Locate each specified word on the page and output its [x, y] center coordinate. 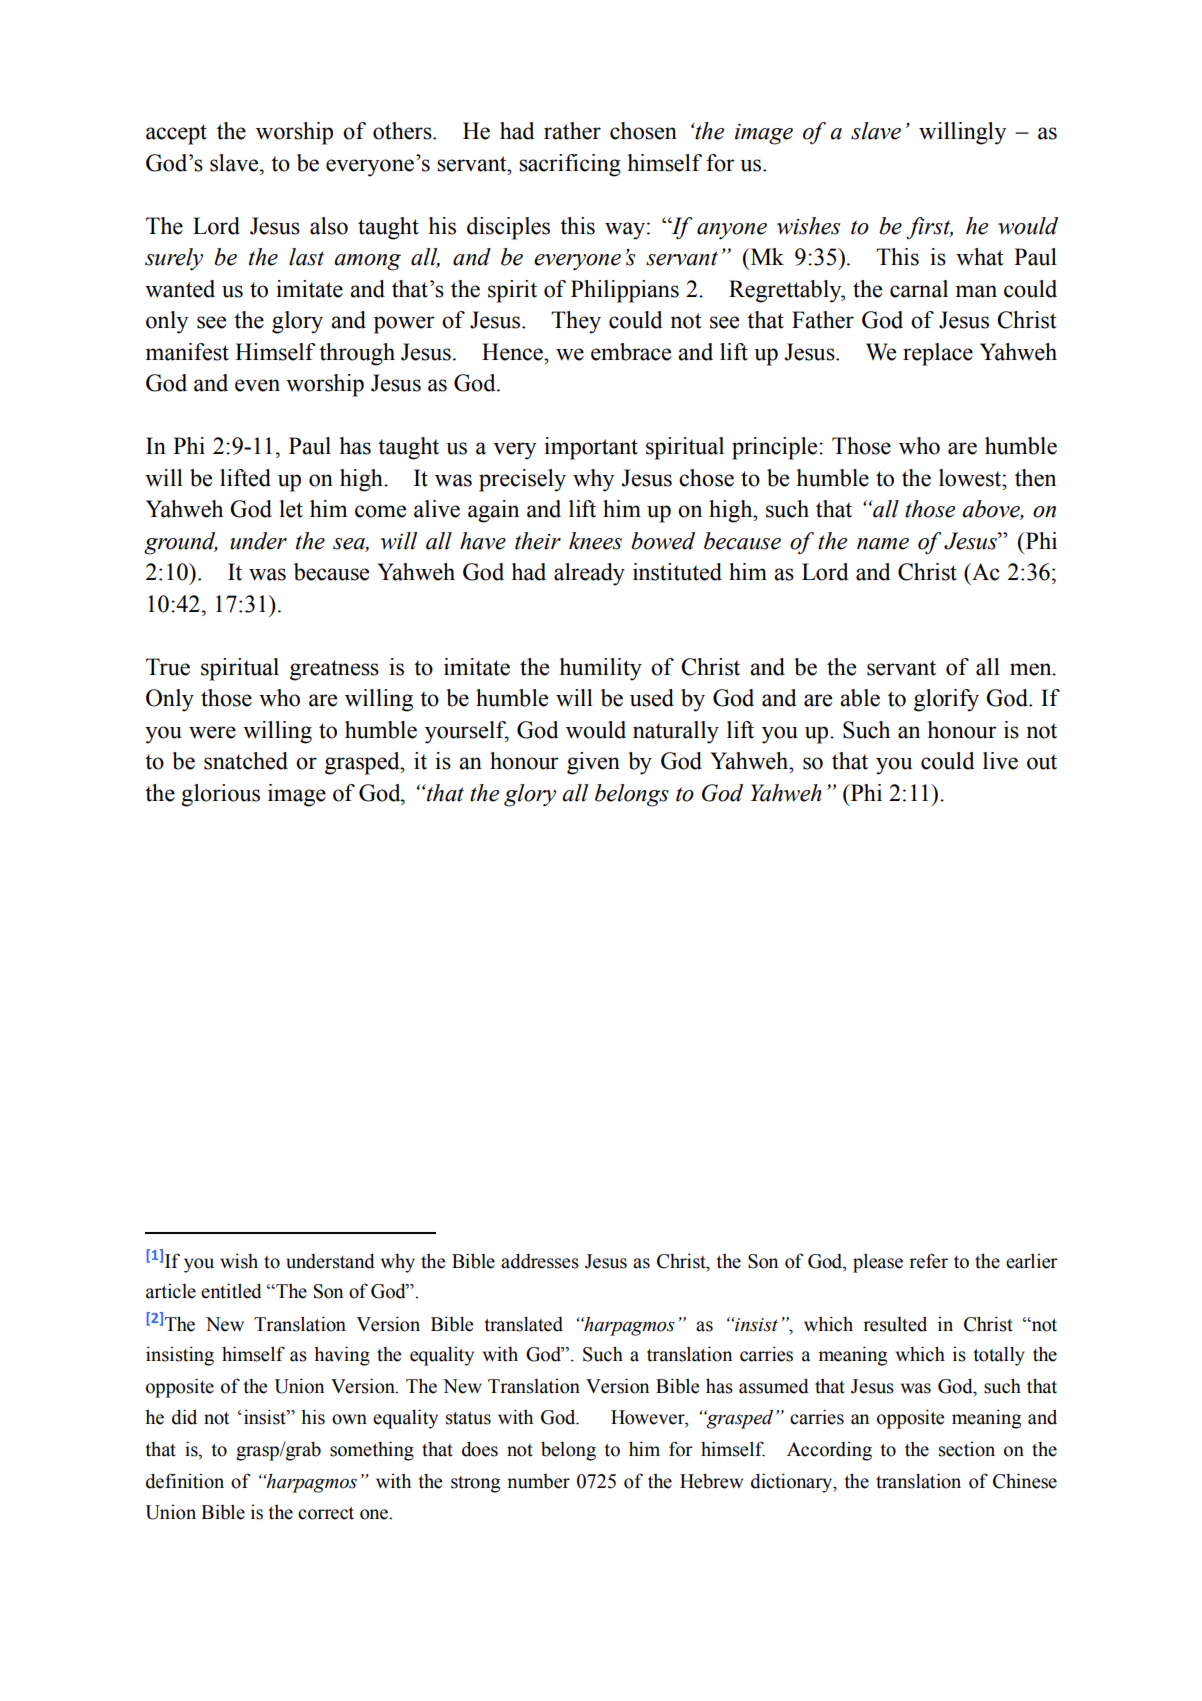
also [329, 226]
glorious [220, 795]
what [980, 257]
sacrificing [570, 165]
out [1042, 762]
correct [326, 1513]
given [593, 763]
